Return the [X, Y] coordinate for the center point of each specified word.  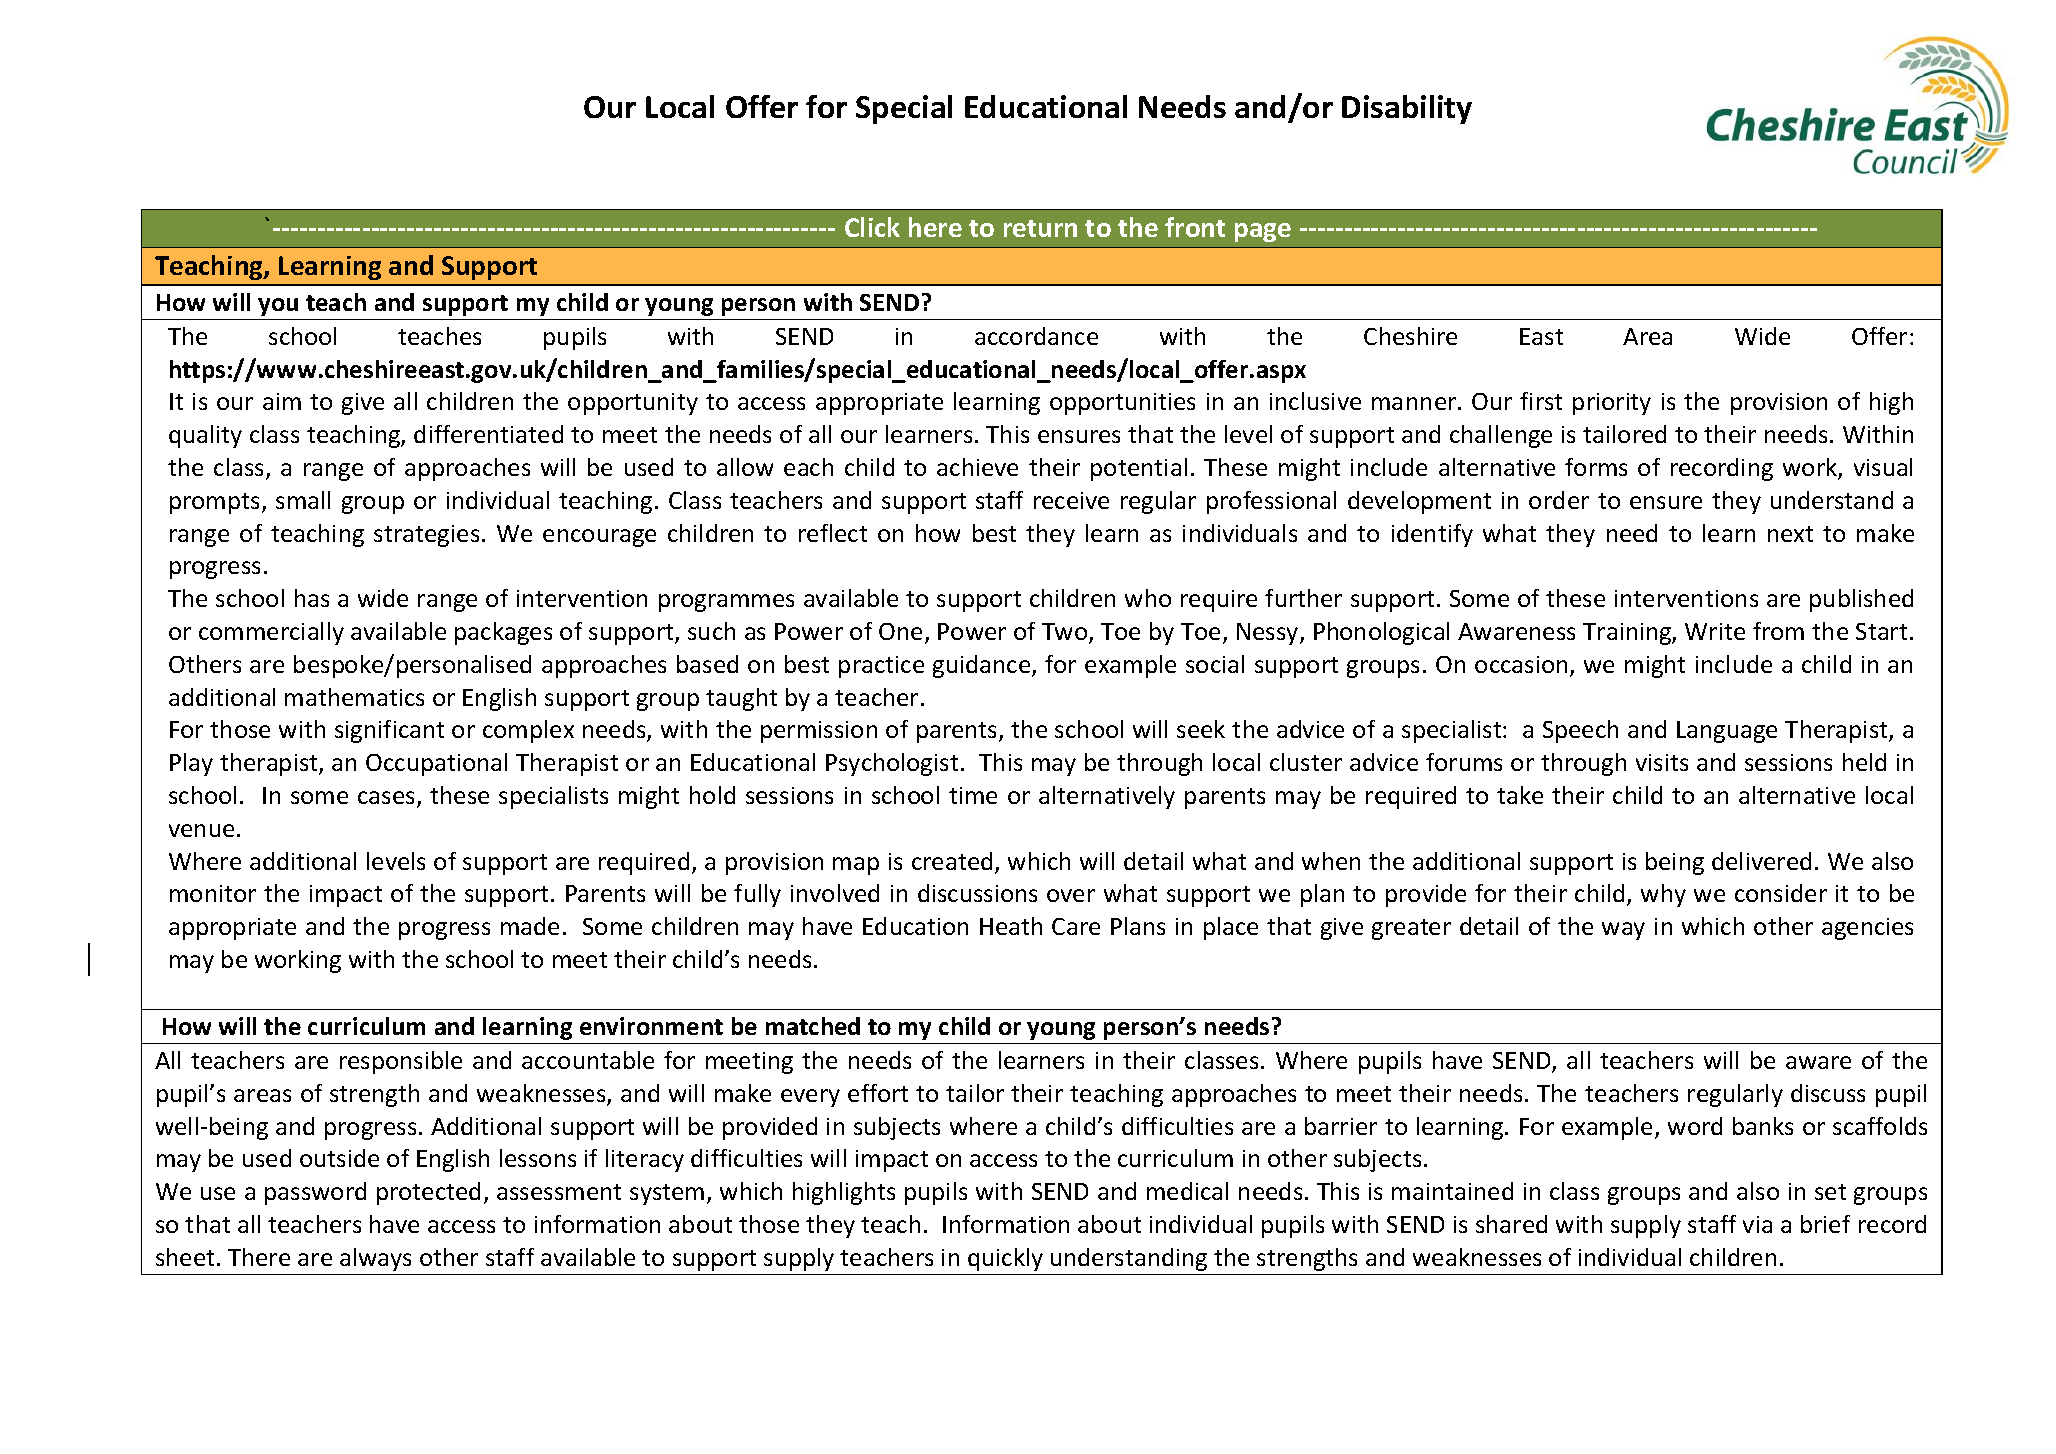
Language [1727, 732]
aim [282, 401]
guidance [983, 666]
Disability [1407, 109]
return [1040, 228]
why [1663, 895]
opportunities [1122, 404]
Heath [1011, 926]
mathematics [354, 697]
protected [428, 1193]
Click [872, 227]
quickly [1005, 1259]
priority [1612, 404]
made [530, 926]
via [1757, 1224]
